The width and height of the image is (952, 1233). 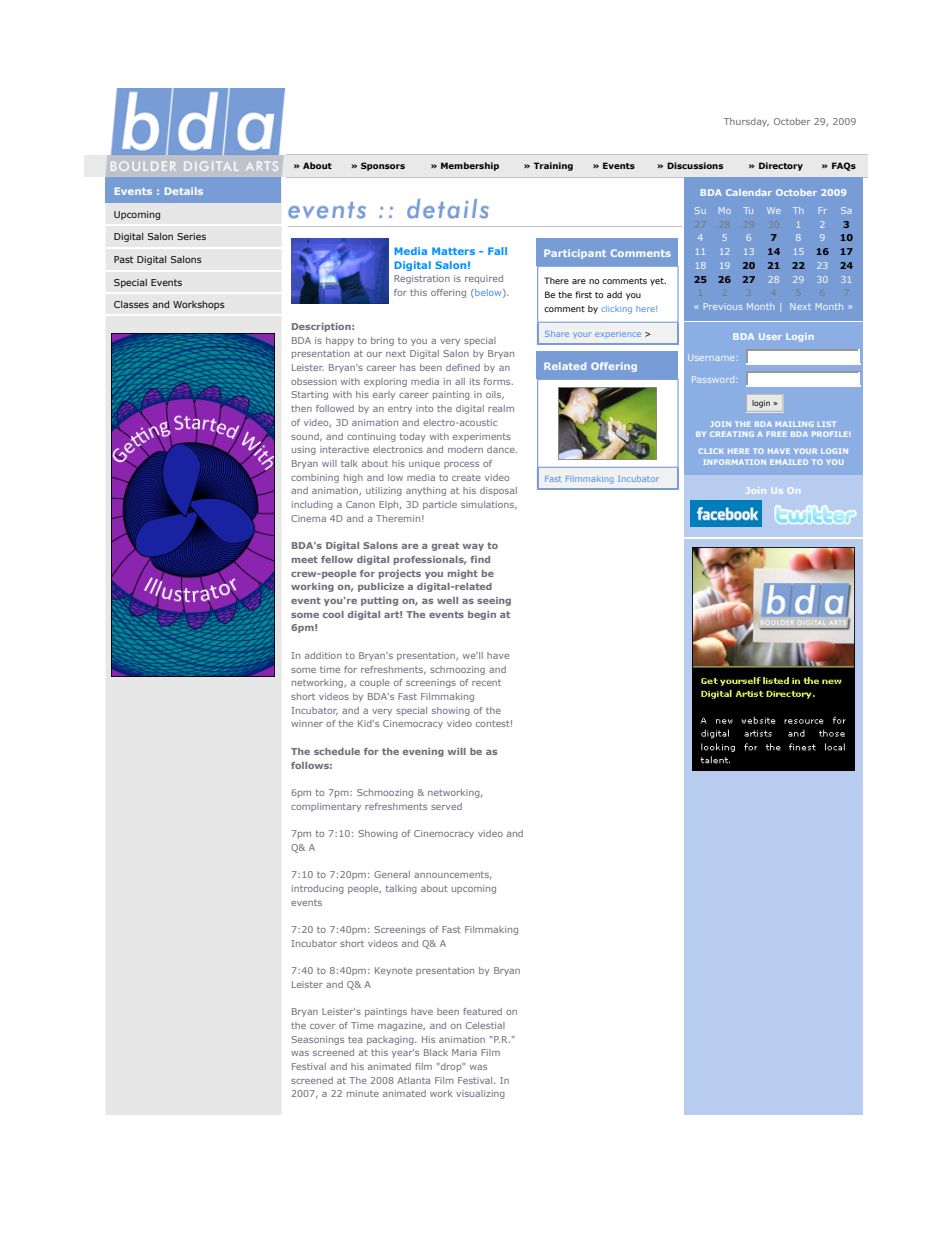 What do you see at coordinates (184, 191) in the image?
I see `Details` at bounding box center [184, 191].
